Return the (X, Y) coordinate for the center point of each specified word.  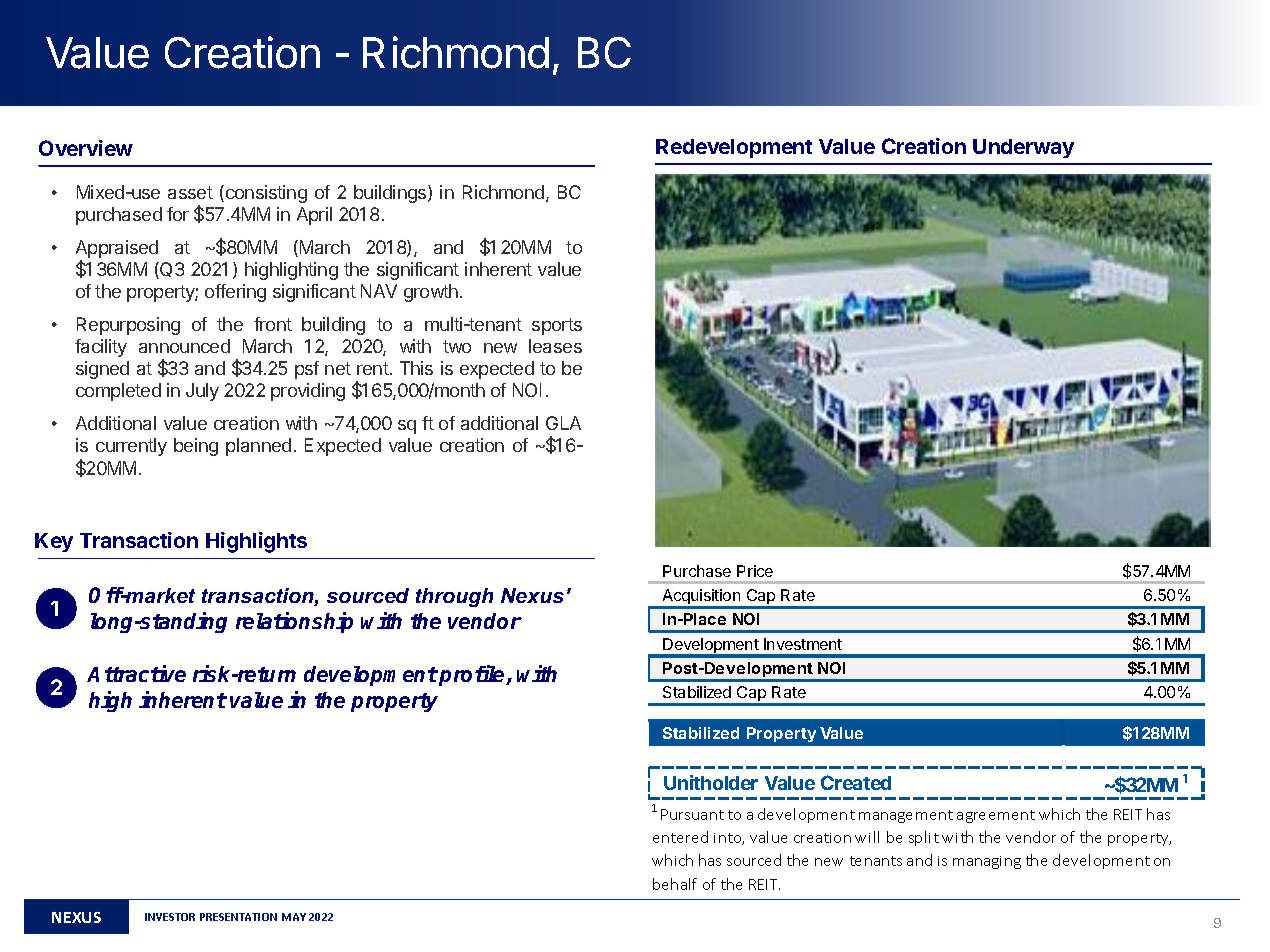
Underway (1023, 148)
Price (755, 571)
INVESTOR (170, 917)
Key (54, 542)
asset (190, 192)
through (454, 597)
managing (987, 862)
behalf (675, 884)
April (314, 216)
